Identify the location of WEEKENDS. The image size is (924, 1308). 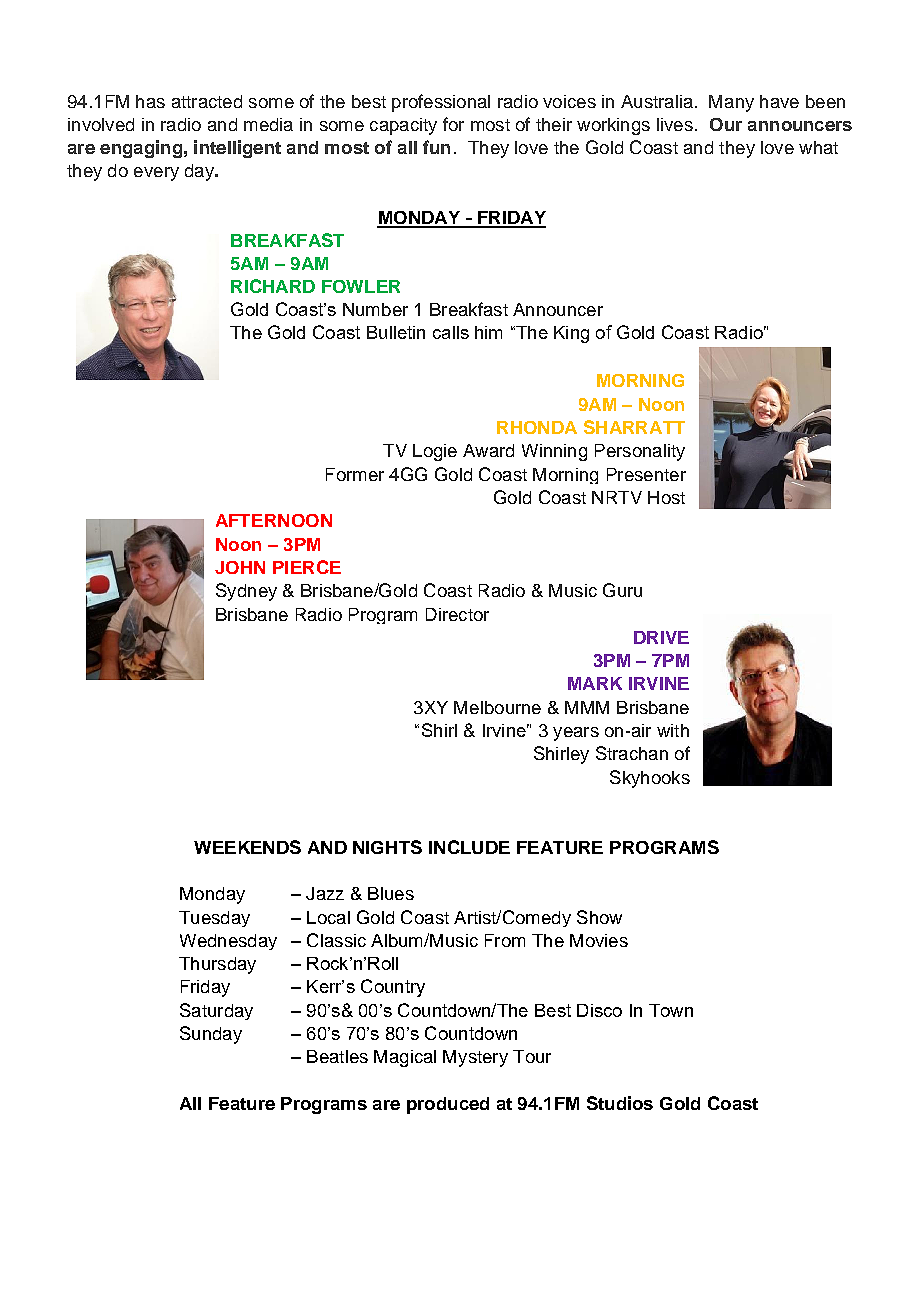
(247, 847).
